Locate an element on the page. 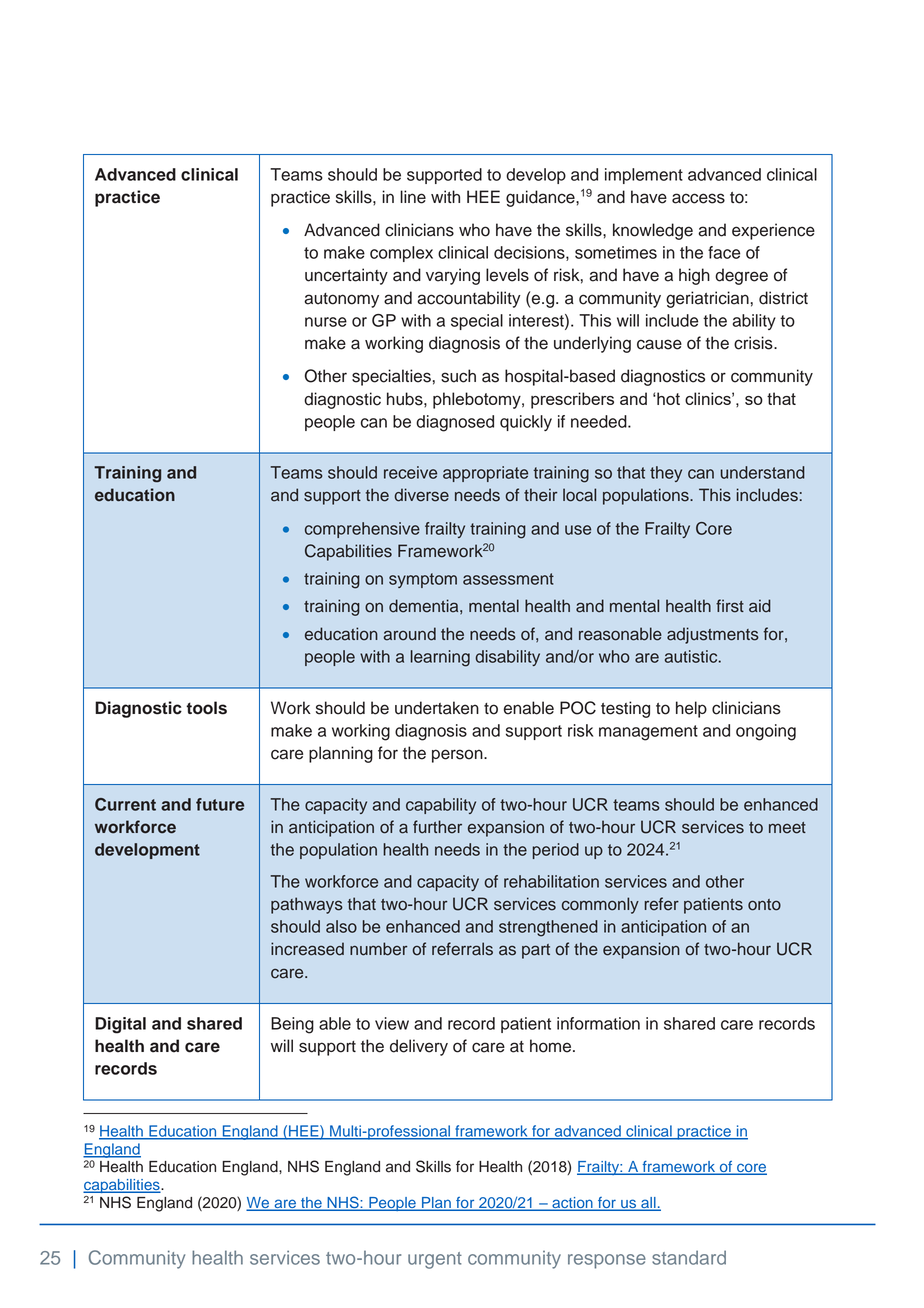 The height and width of the page is (1308, 924). uncertainty is located at coordinates (346, 276).
